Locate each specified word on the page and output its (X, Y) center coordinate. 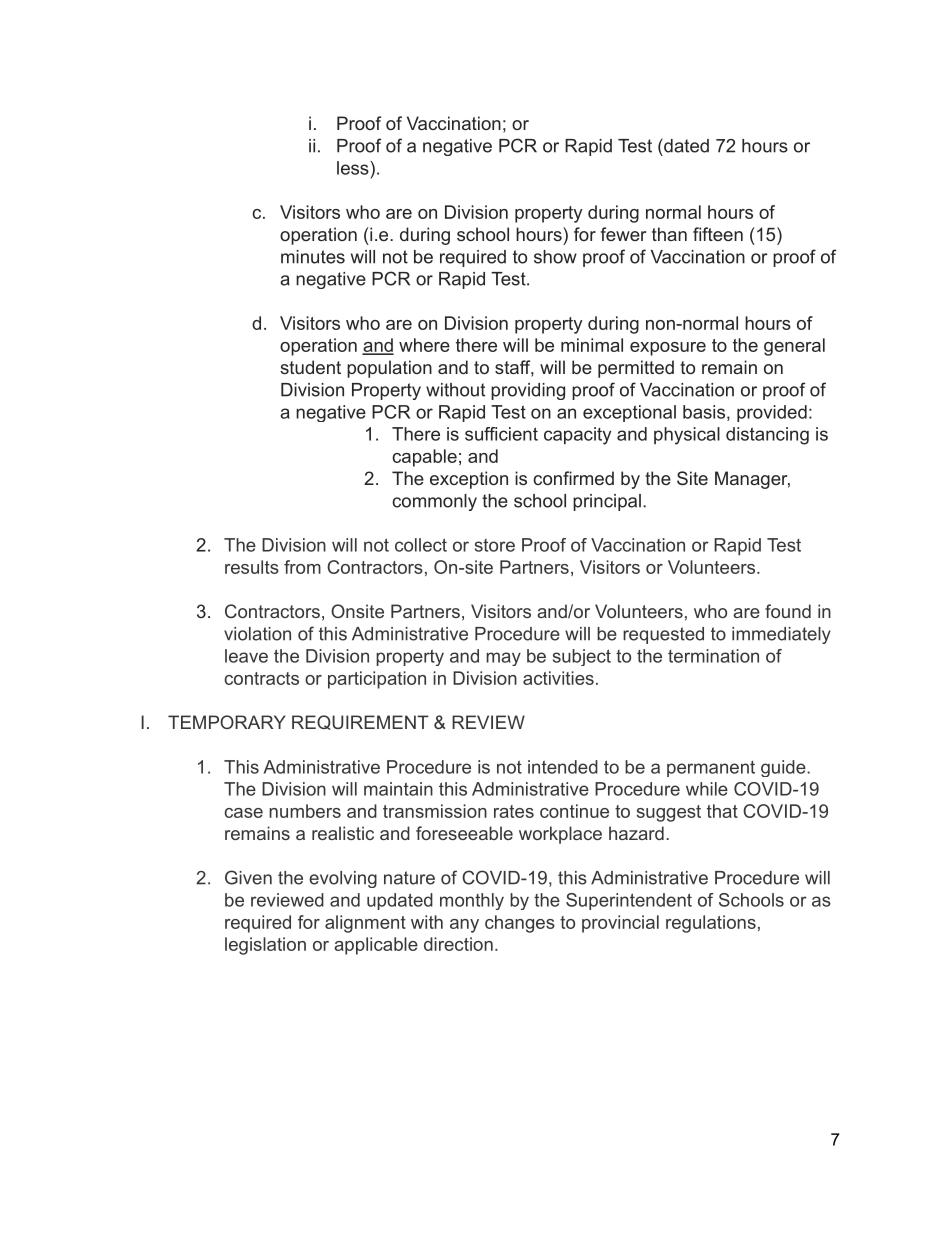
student (310, 367)
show (555, 257)
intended (563, 767)
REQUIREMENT (360, 722)
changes (520, 924)
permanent (711, 769)
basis (704, 412)
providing (528, 391)
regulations (711, 924)
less (354, 168)
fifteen (718, 234)
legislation (265, 946)
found (788, 611)
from (302, 567)
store (495, 545)
